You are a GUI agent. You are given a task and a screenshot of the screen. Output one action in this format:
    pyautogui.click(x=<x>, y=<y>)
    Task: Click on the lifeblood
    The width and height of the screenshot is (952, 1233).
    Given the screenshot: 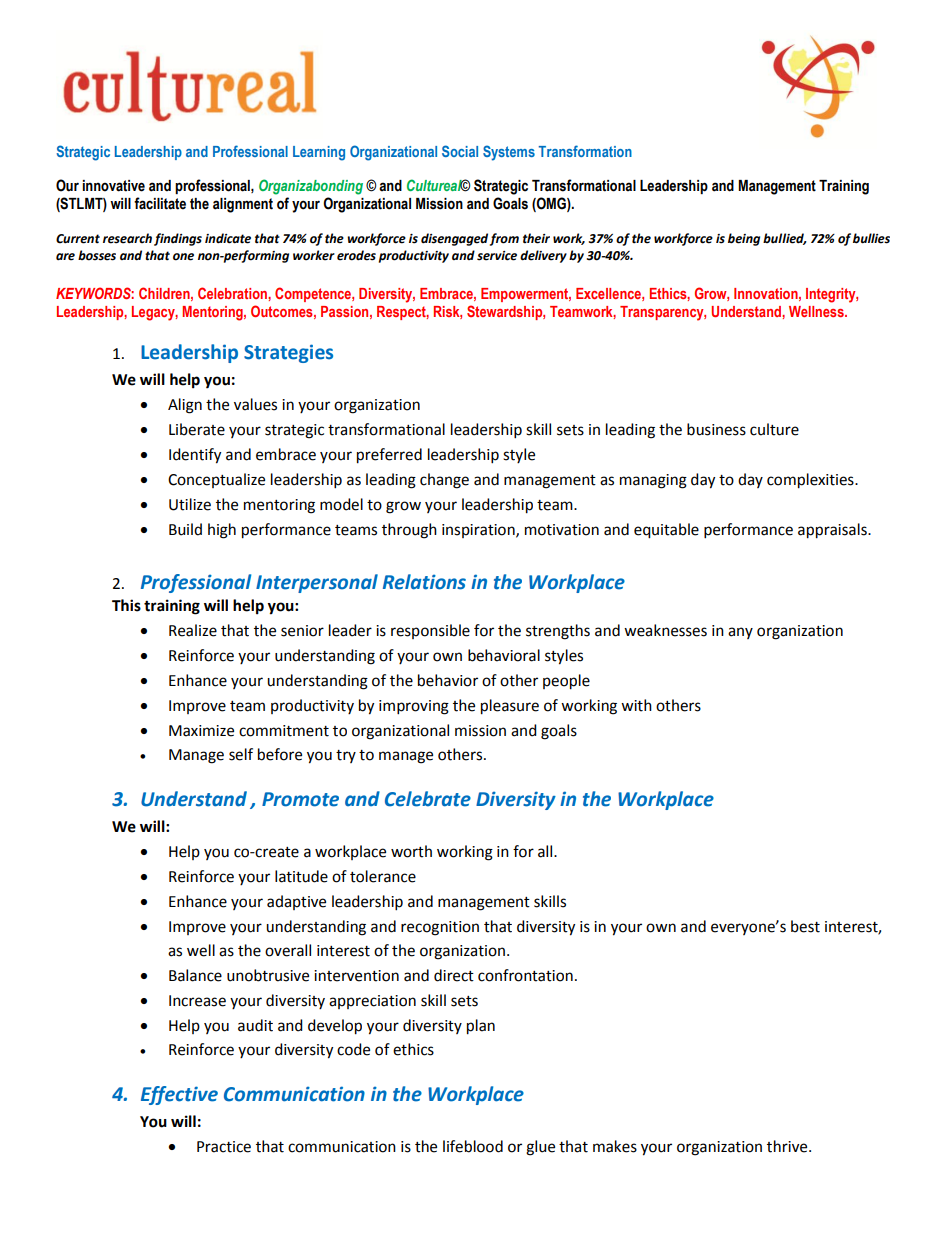 What is the action you would take?
    pyautogui.click(x=473, y=1146)
